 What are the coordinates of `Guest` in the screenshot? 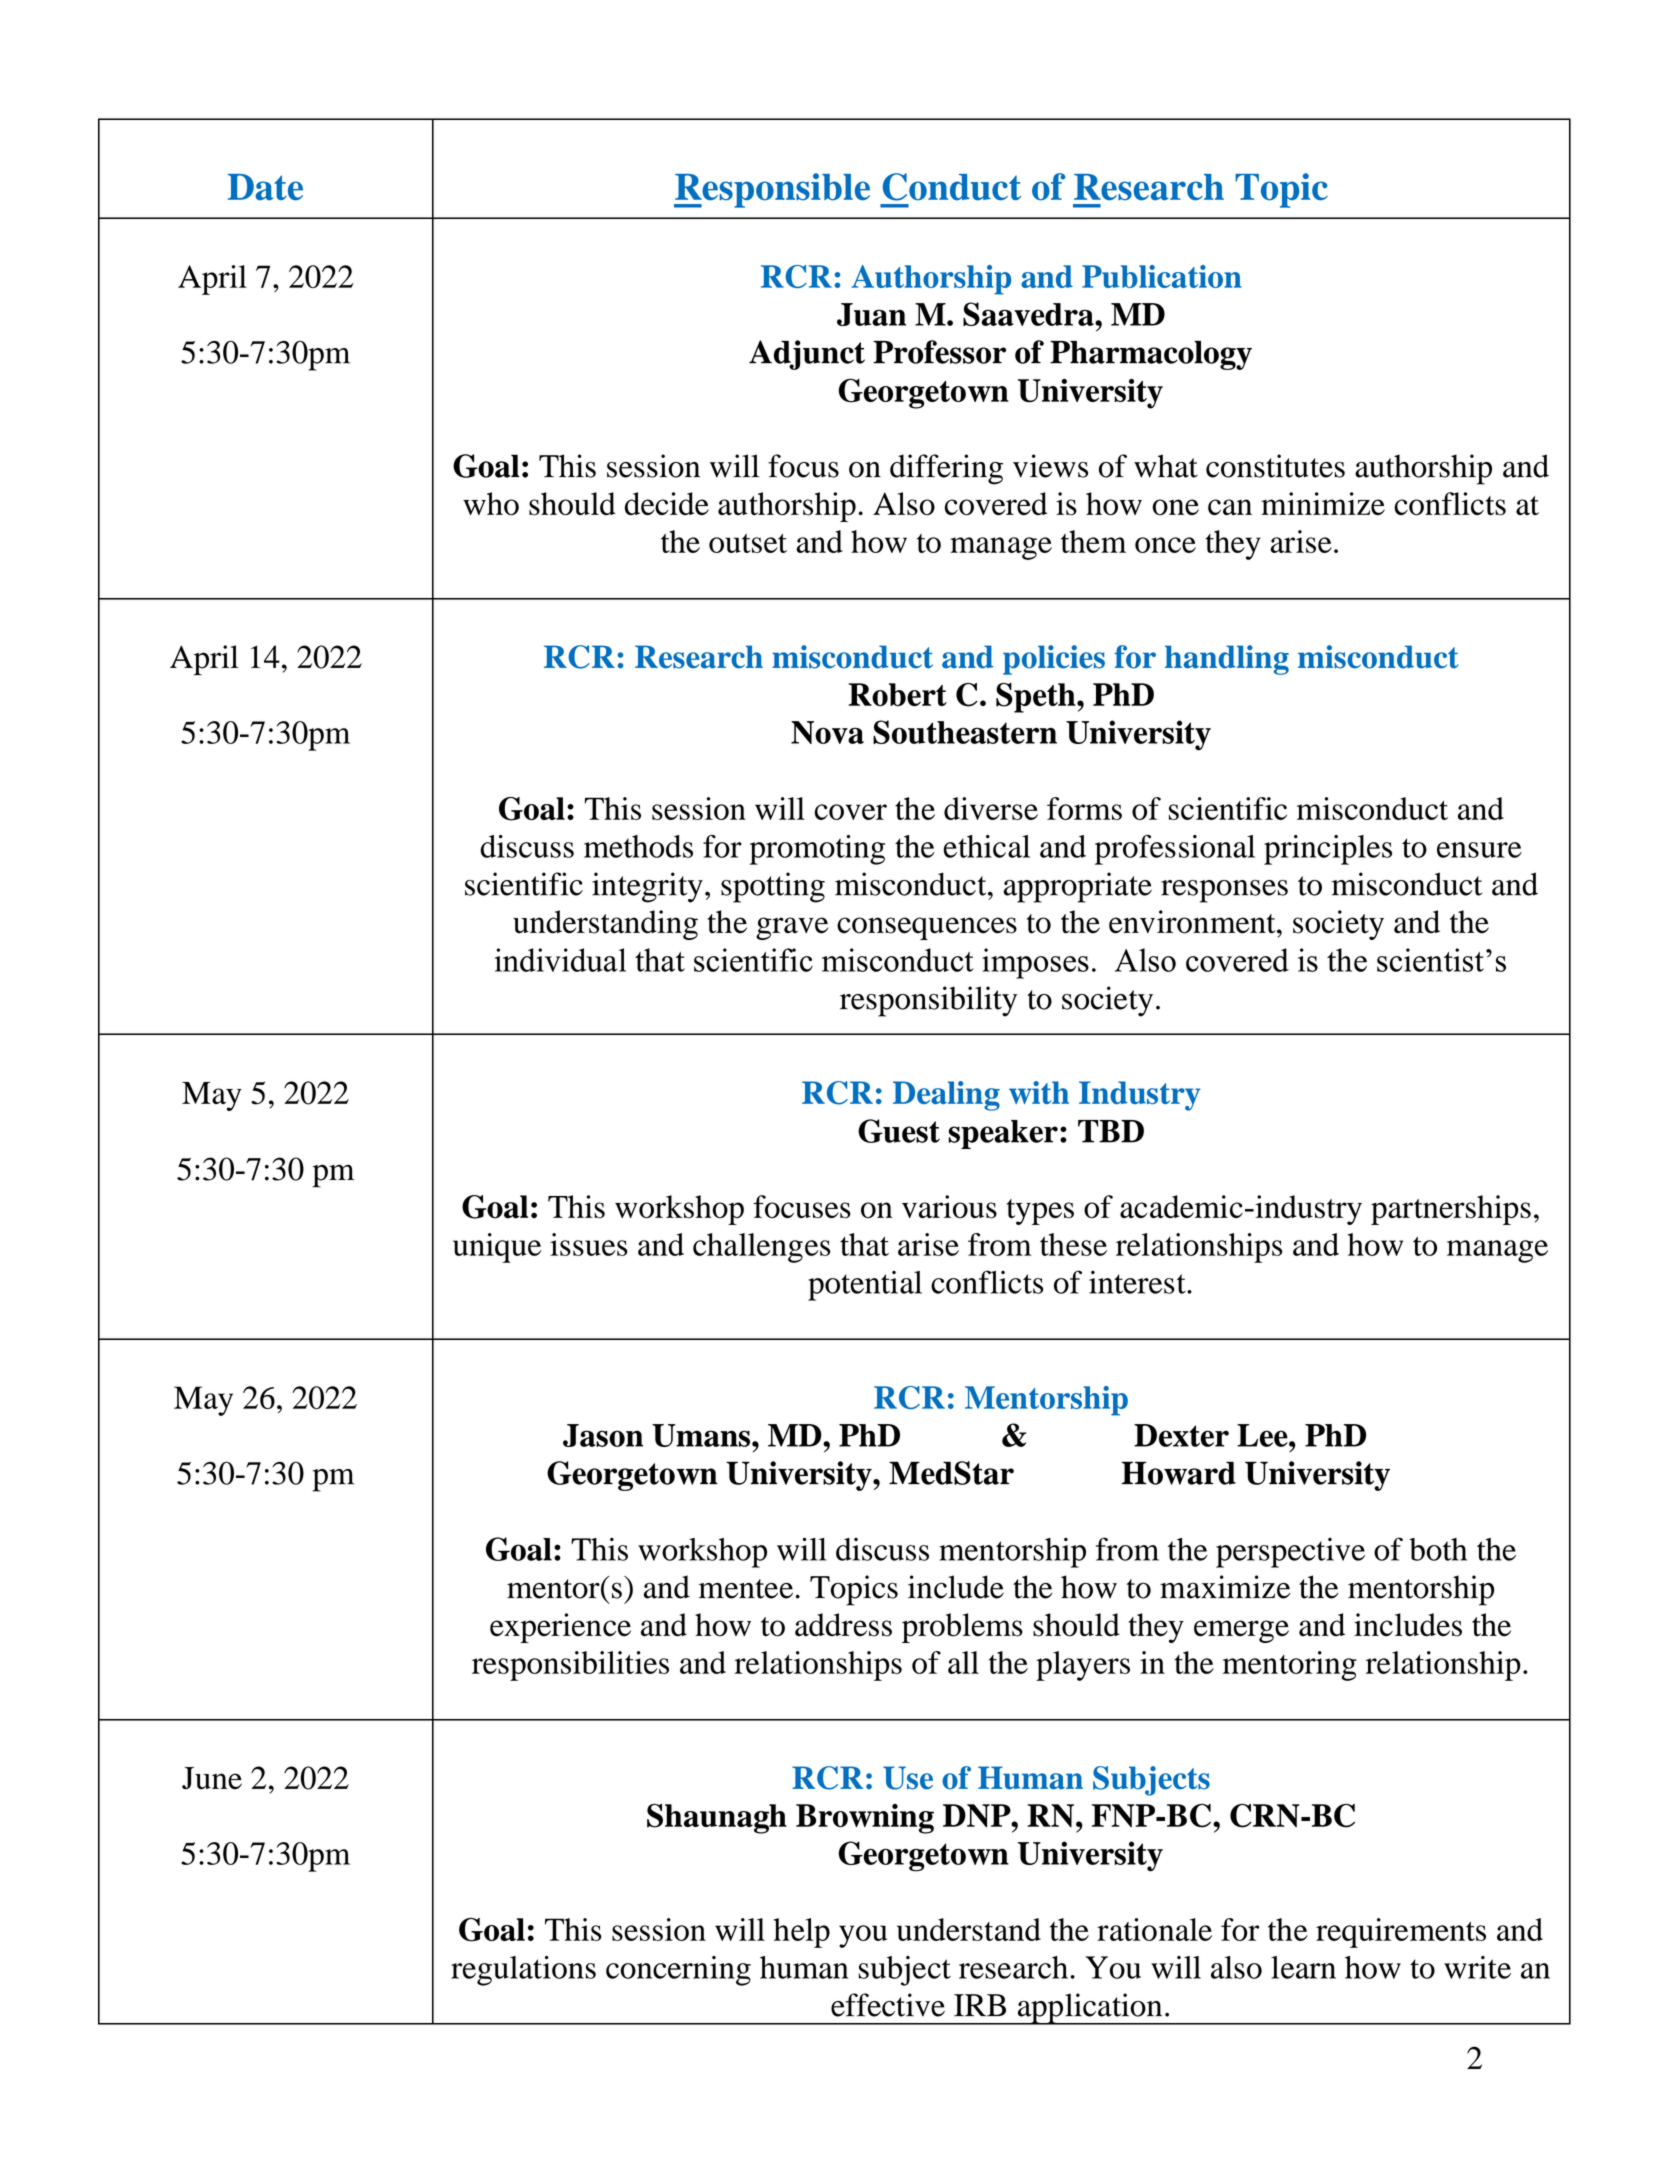 It's located at (899, 1131).
